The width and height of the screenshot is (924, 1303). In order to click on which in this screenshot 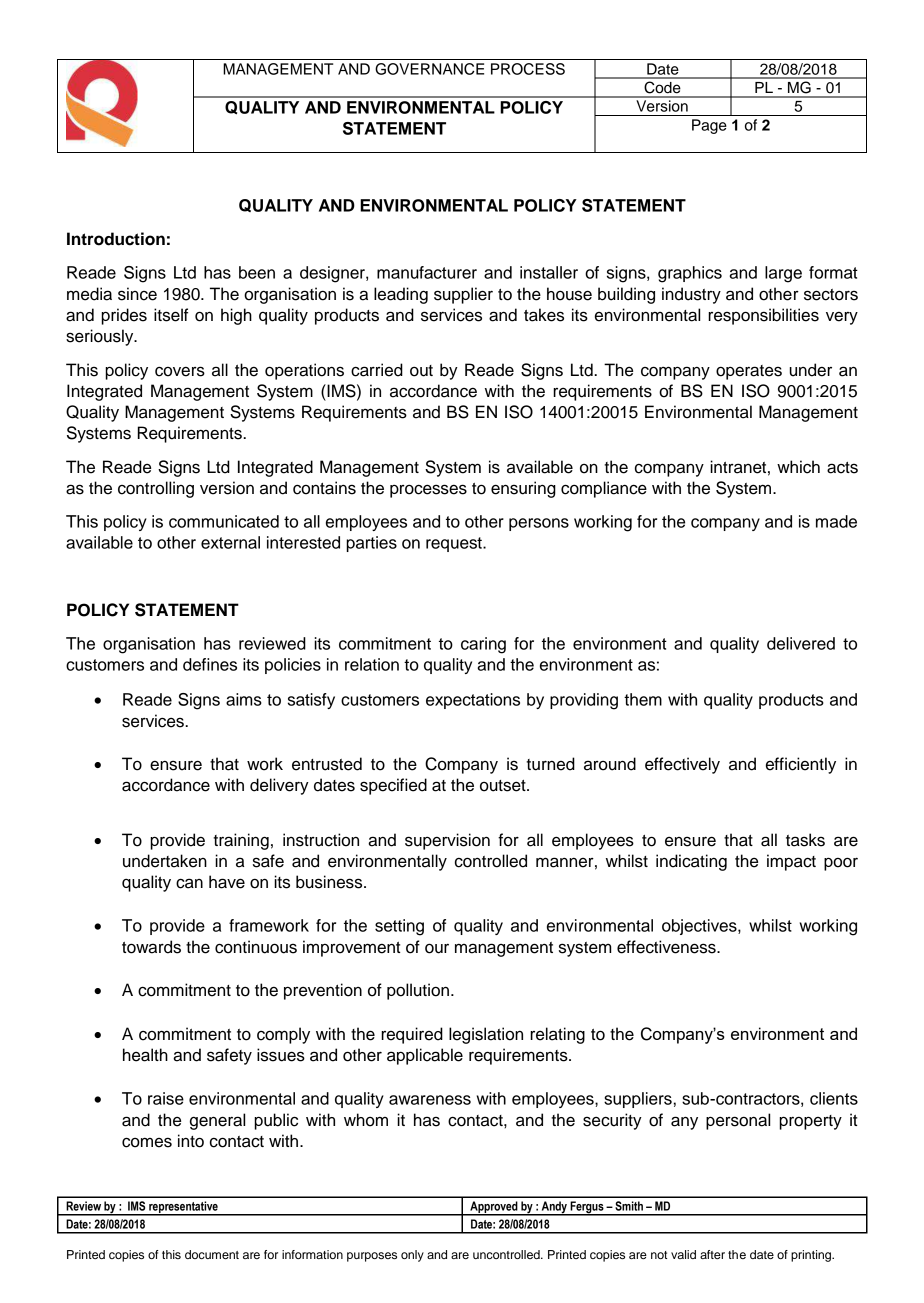, I will do `click(798, 467)`.
